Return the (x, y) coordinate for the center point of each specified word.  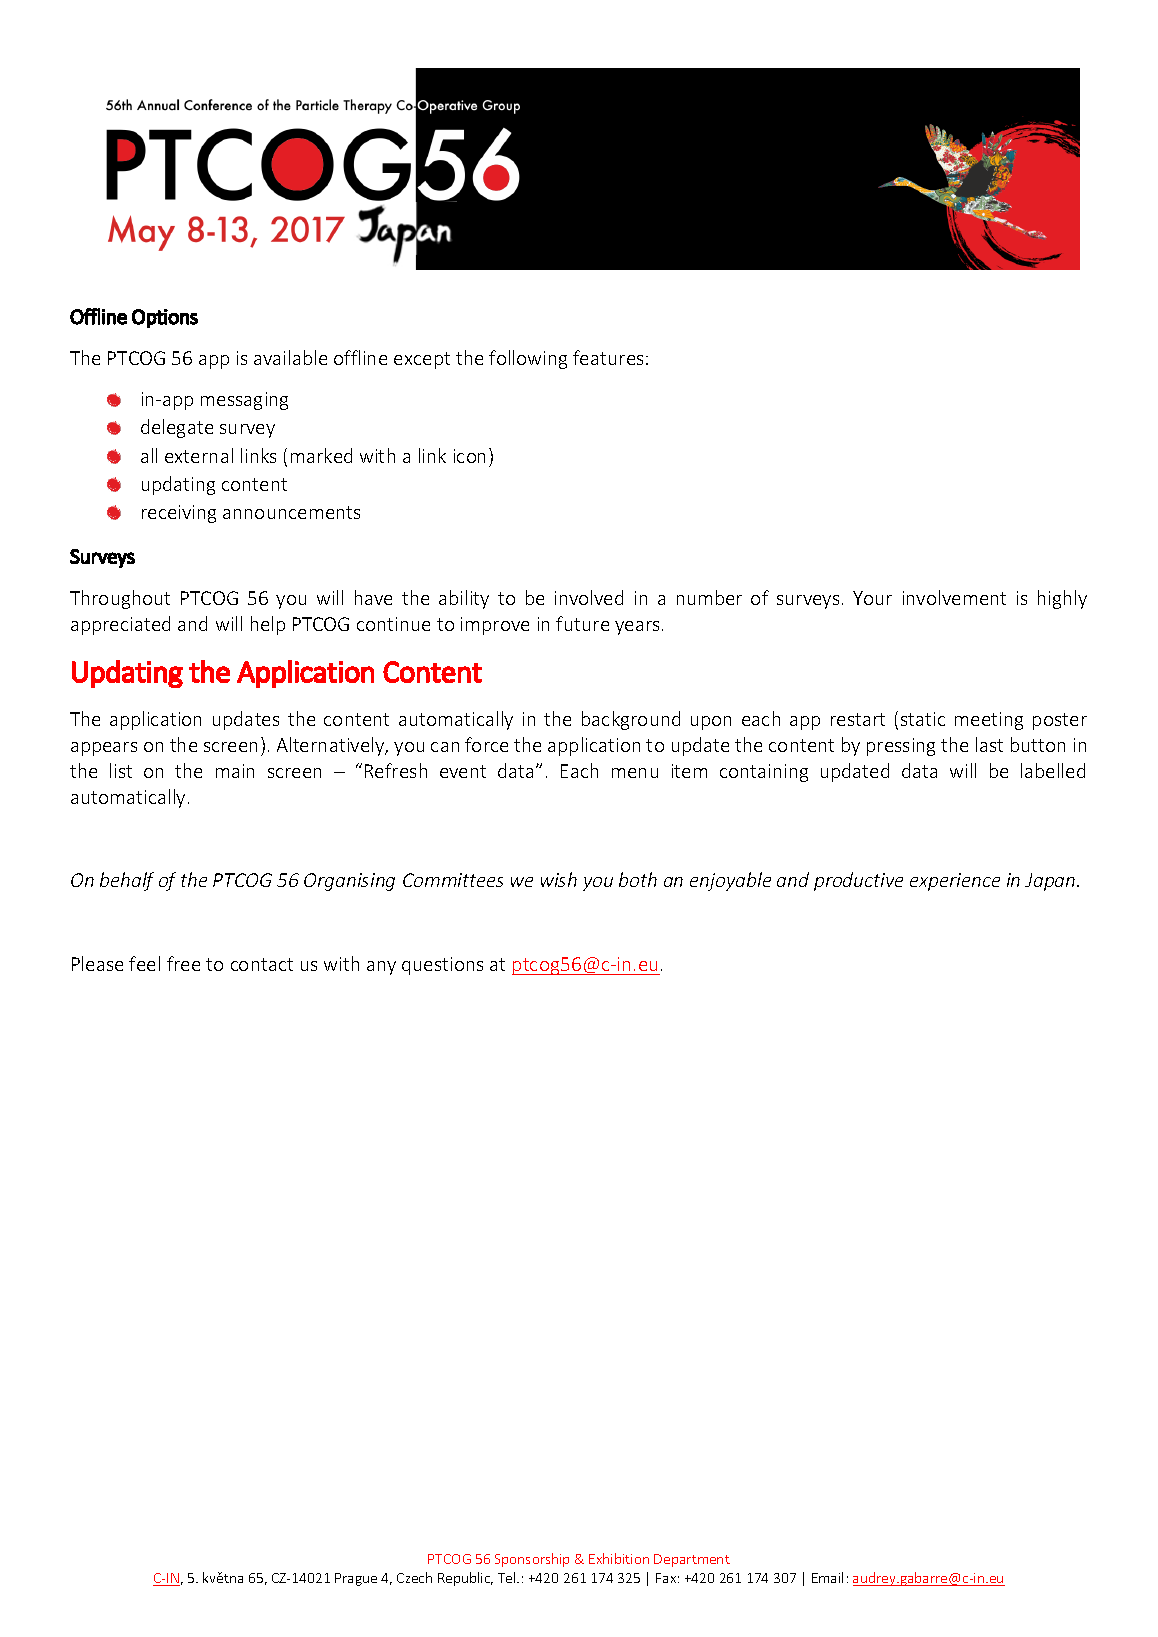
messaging (244, 401)
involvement (954, 597)
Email (827, 1577)
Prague (356, 1579)
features (608, 357)
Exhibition (619, 1558)
